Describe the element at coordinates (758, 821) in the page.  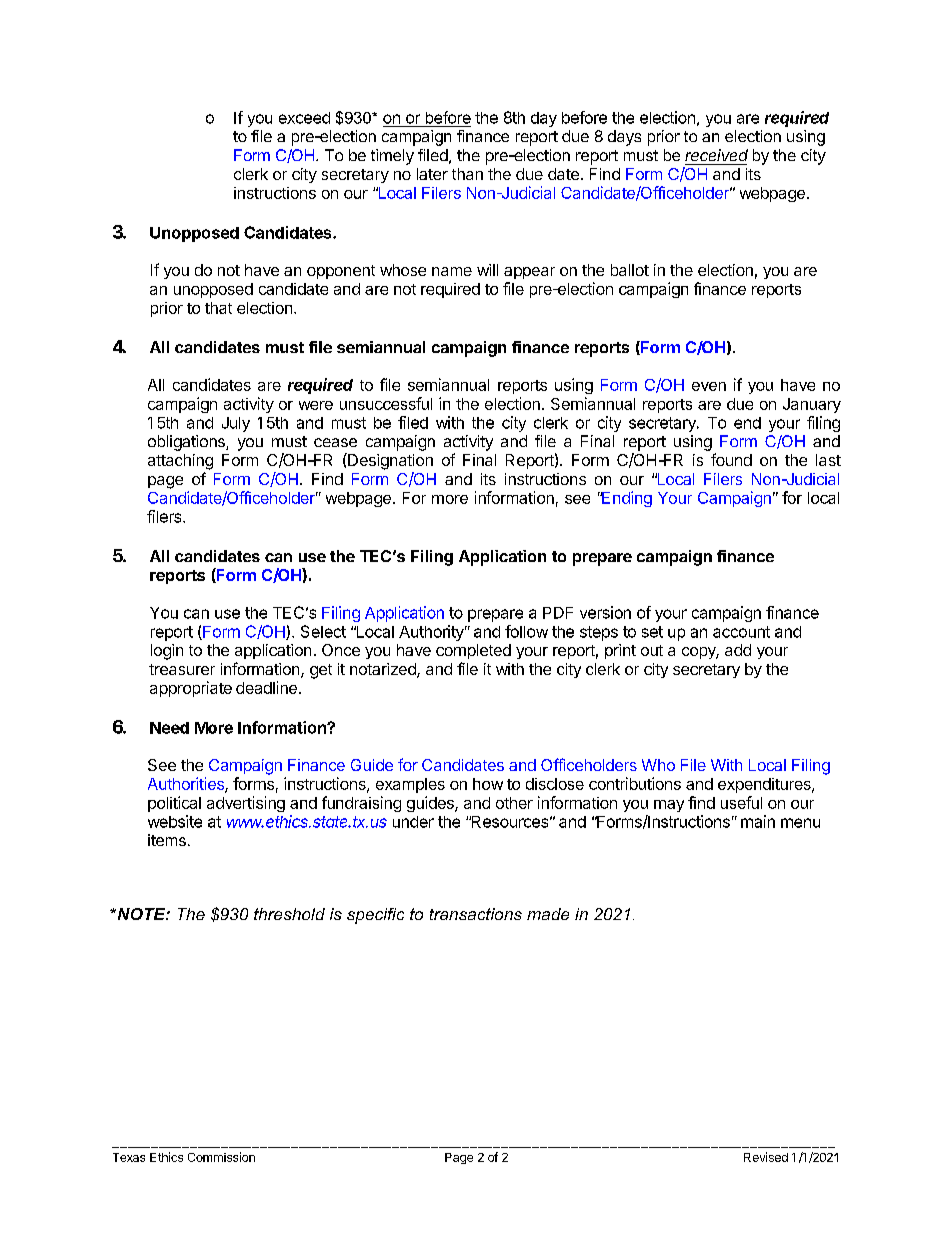
I see `main` at that location.
